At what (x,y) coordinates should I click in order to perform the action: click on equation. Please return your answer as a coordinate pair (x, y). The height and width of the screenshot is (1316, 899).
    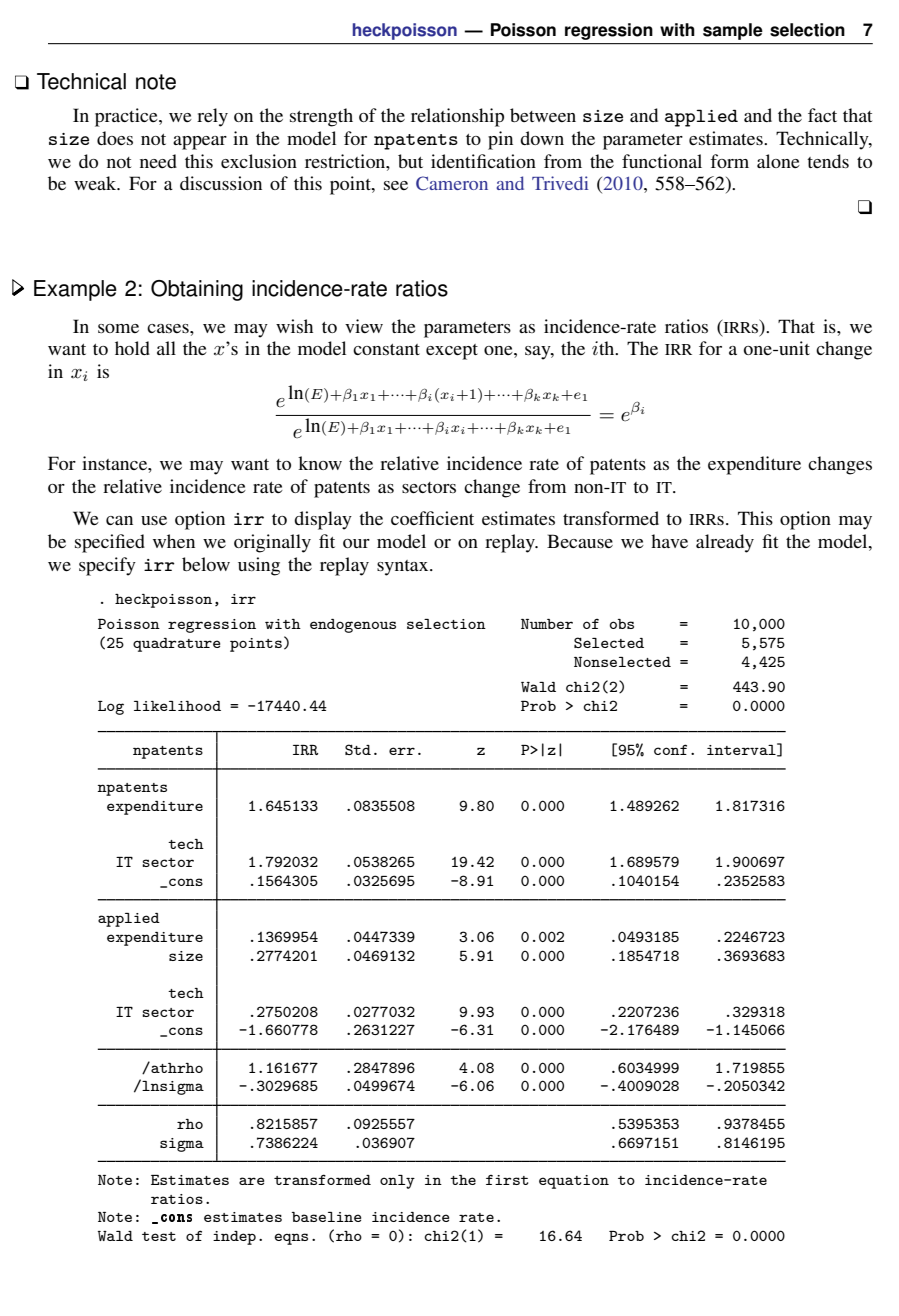
    Looking at the image, I should click on (574, 1182).
